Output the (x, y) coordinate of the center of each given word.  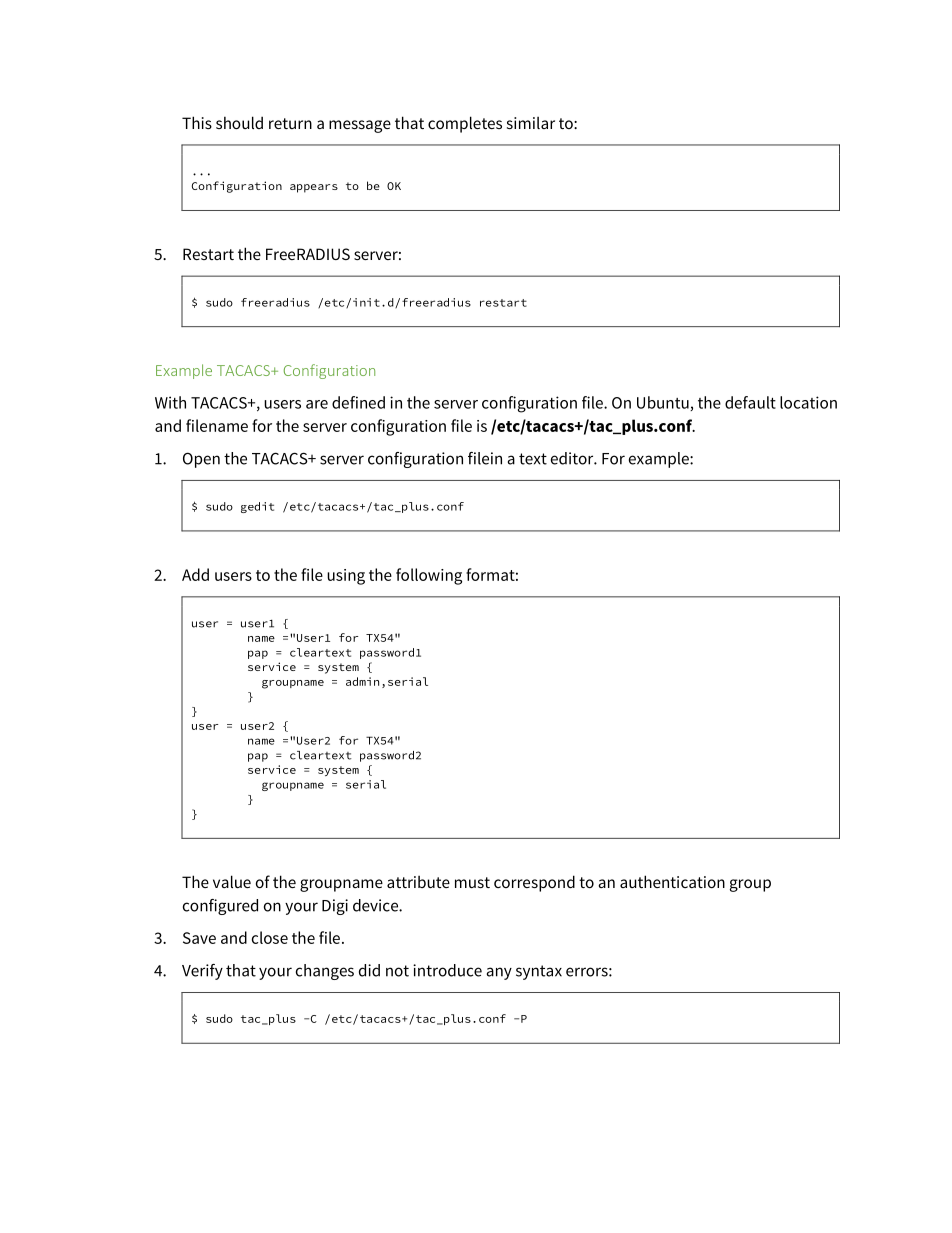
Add (195, 574)
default (750, 402)
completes (465, 124)
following (429, 576)
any (499, 973)
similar (531, 123)
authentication (672, 881)
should (239, 122)
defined (358, 402)
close (270, 937)
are (317, 404)
